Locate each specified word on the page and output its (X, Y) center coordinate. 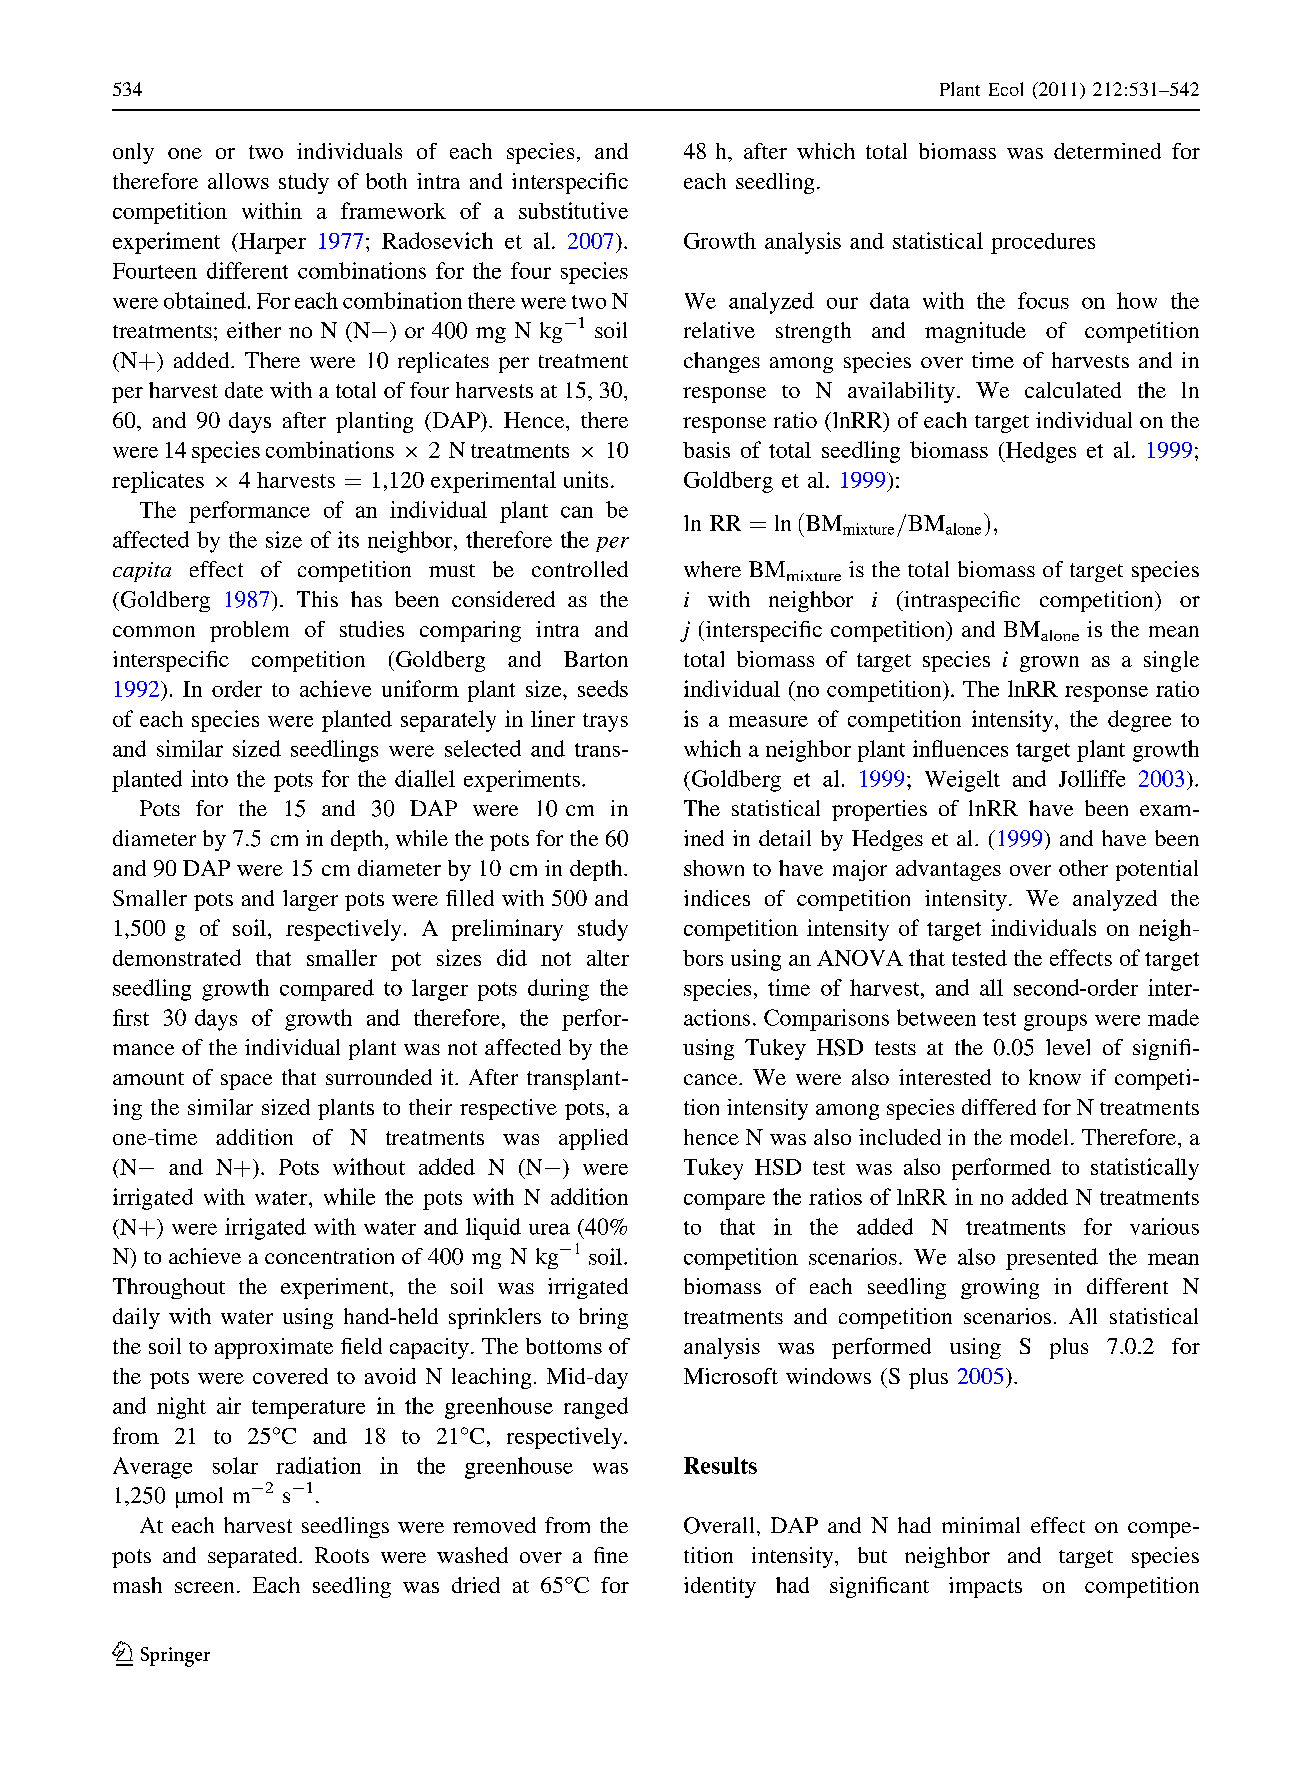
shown (714, 868)
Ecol (1006, 89)
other (1083, 868)
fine (611, 1555)
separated (254, 1557)
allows (238, 181)
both (386, 181)
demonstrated (177, 957)
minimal (981, 1525)
